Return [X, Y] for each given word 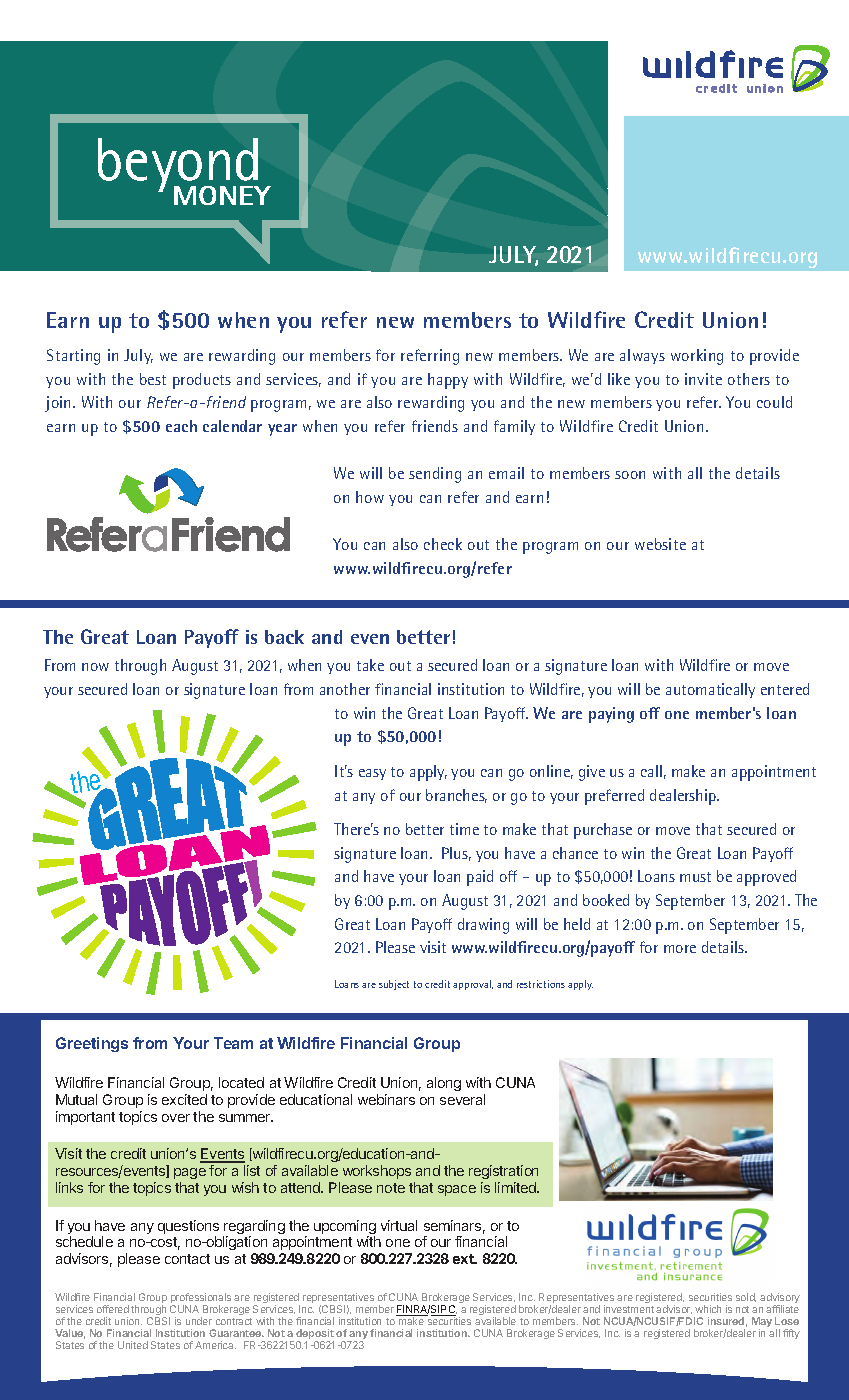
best [153, 379]
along [444, 1084]
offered [113, 1309]
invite [703, 379]
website [660, 544]
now [95, 667]
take [370, 665]
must [695, 877]
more [680, 949]
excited [184, 1099]
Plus [456, 854]
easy [372, 774]
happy [448, 381]
